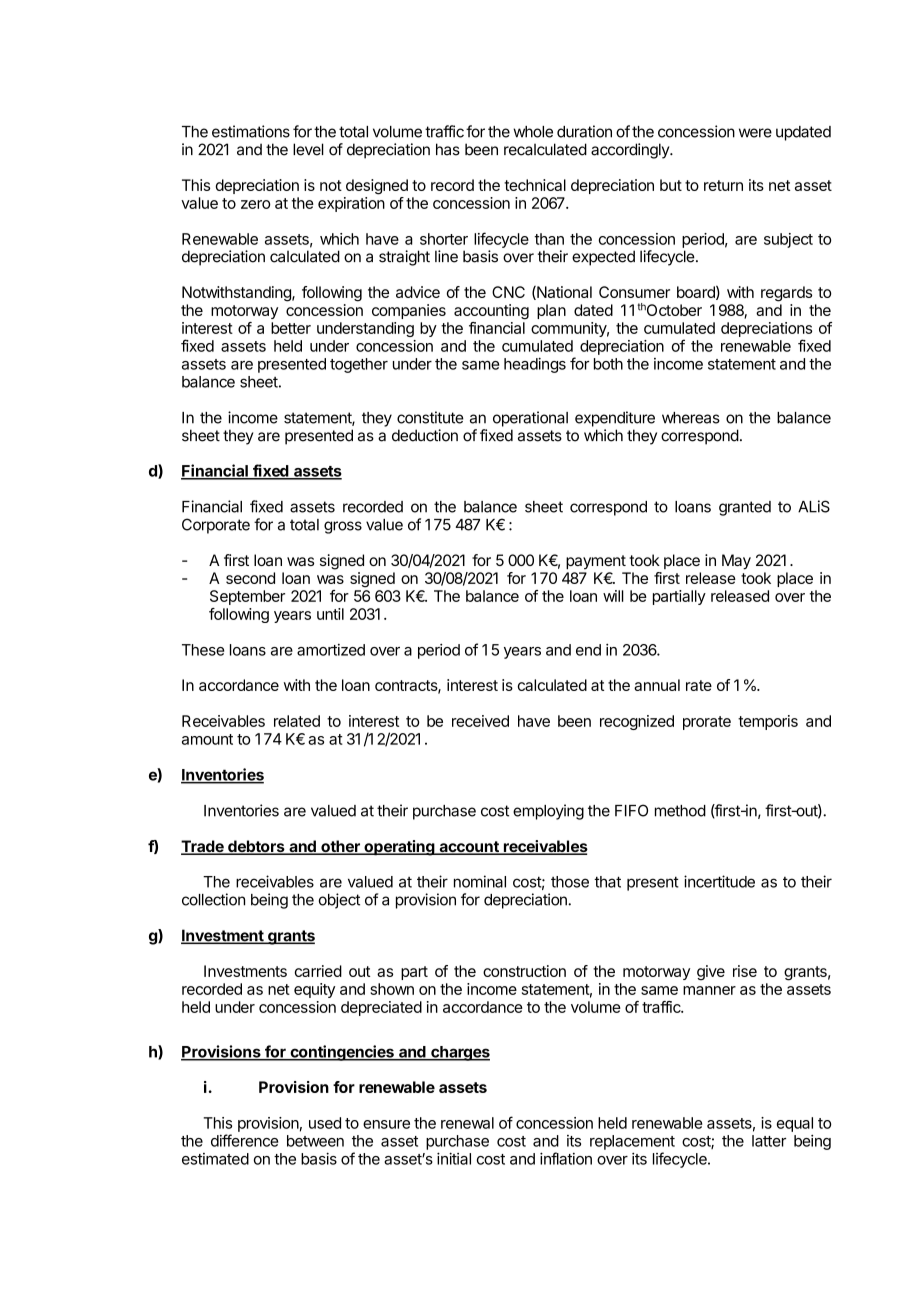 Image resolution: width=924 pixels, height=1308 pixels. I want to click on received, so click(480, 721).
